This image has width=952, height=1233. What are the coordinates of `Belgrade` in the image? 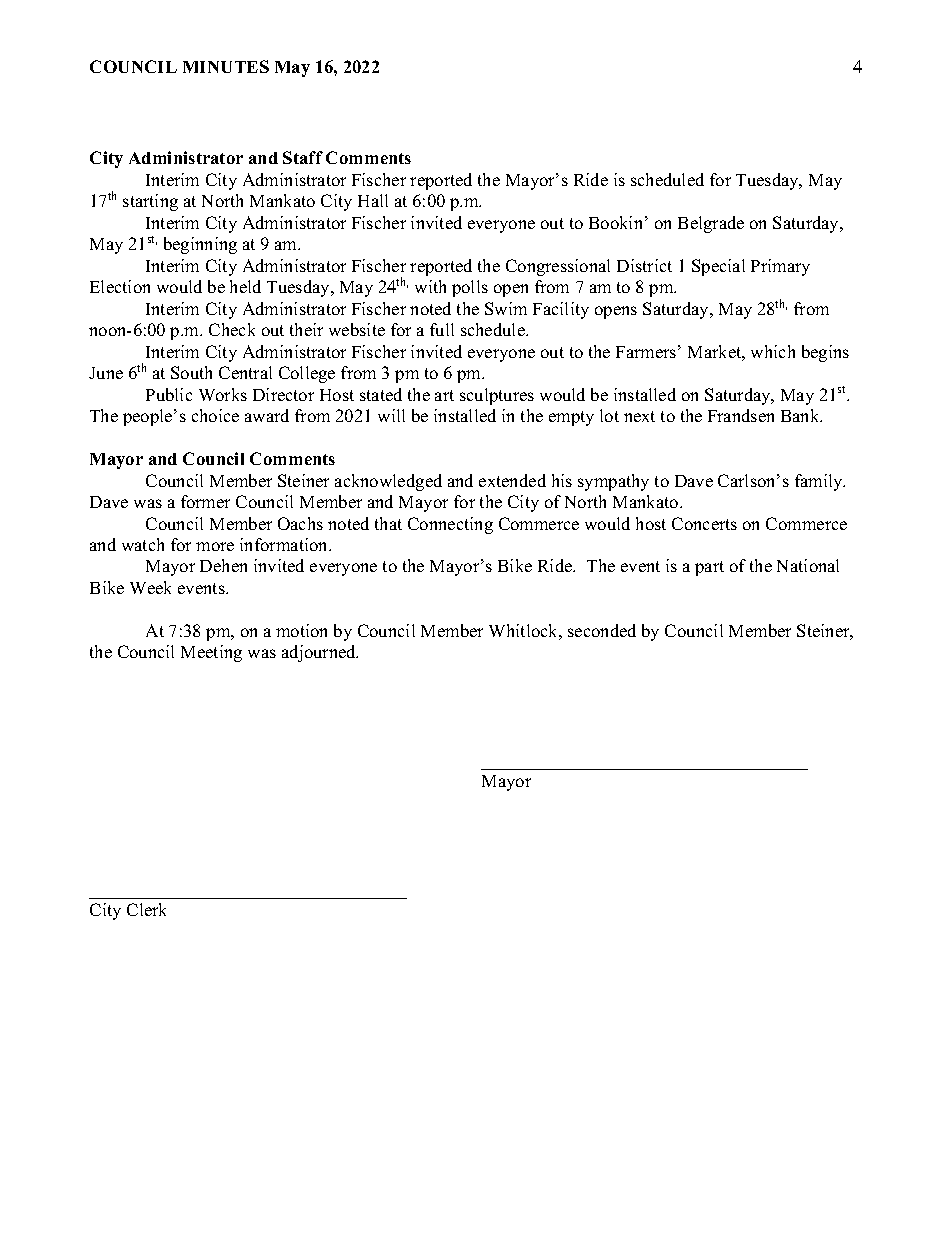 It's located at (711, 224).
